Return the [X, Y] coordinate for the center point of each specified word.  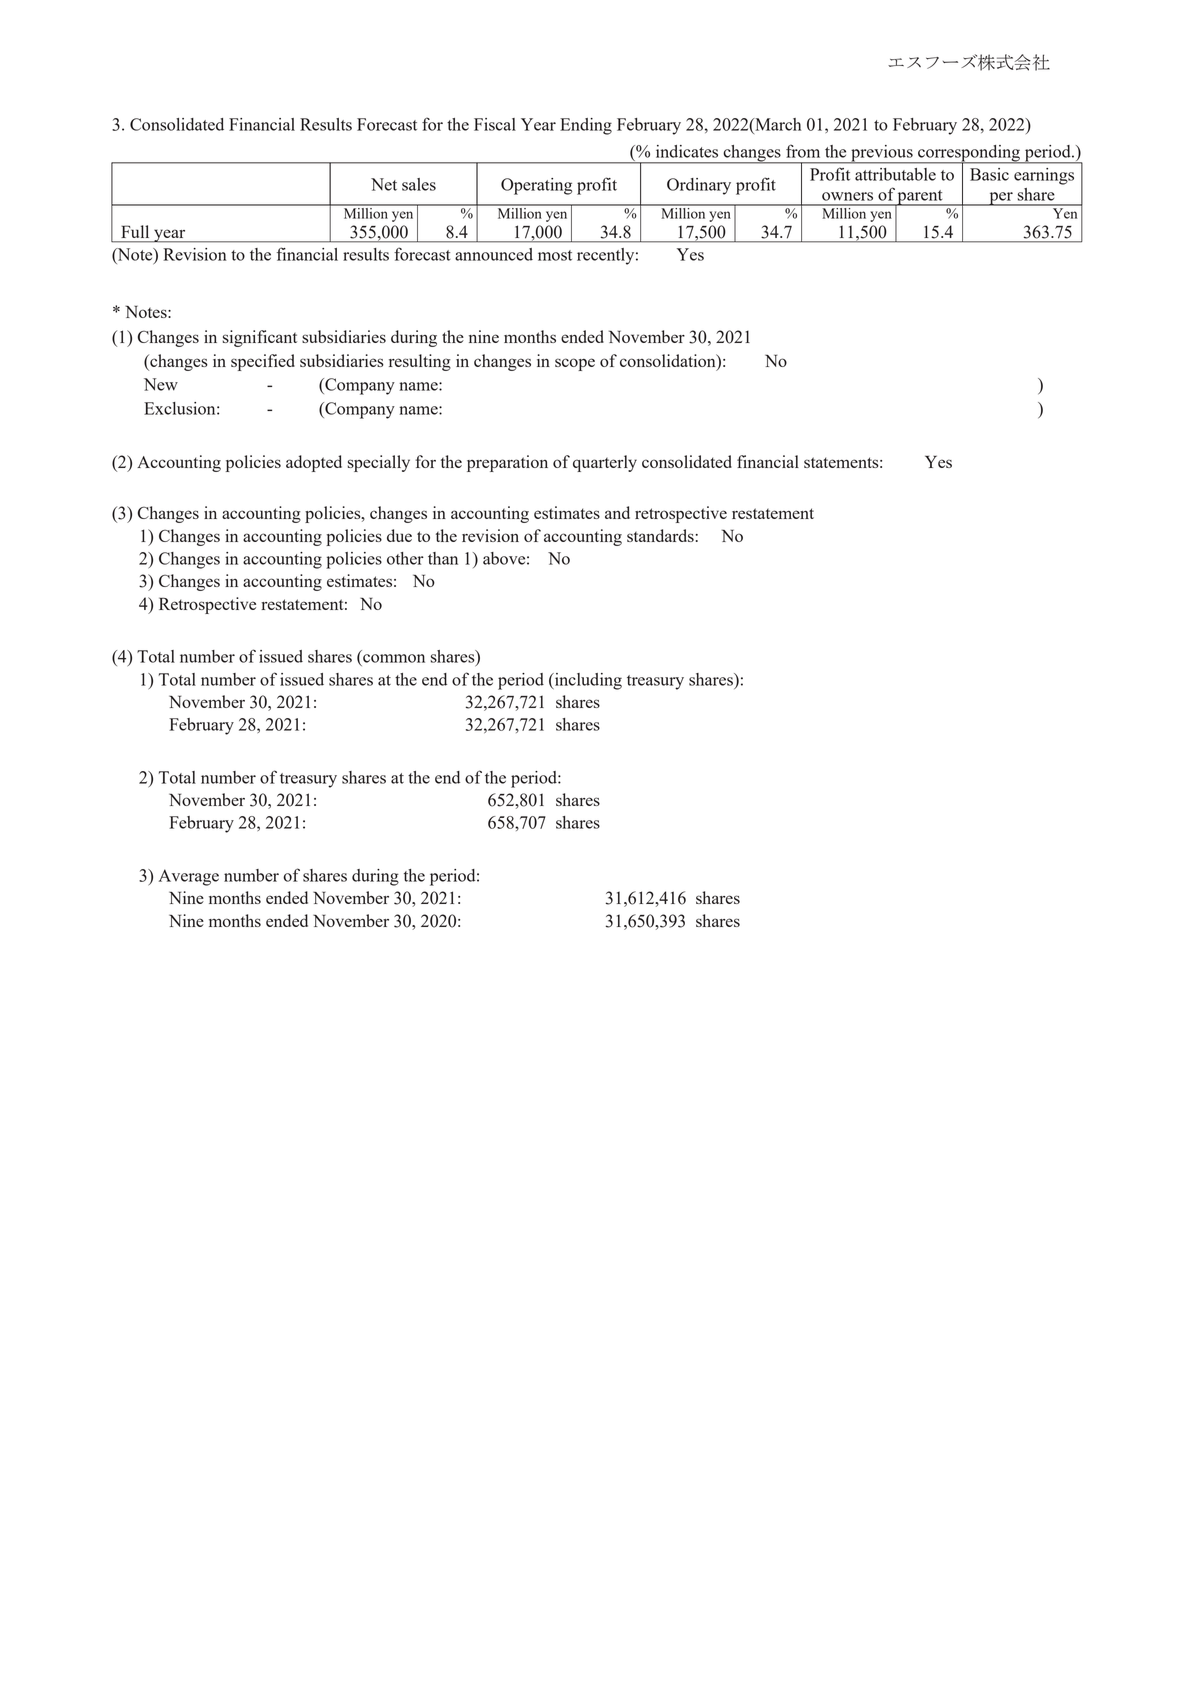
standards [661, 535]
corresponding [969, 154]
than [443, 558]
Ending [586, 126]
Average [189, 877]
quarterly [605, 463]
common [394, 658]
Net [384, 184]
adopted [314, 463]
